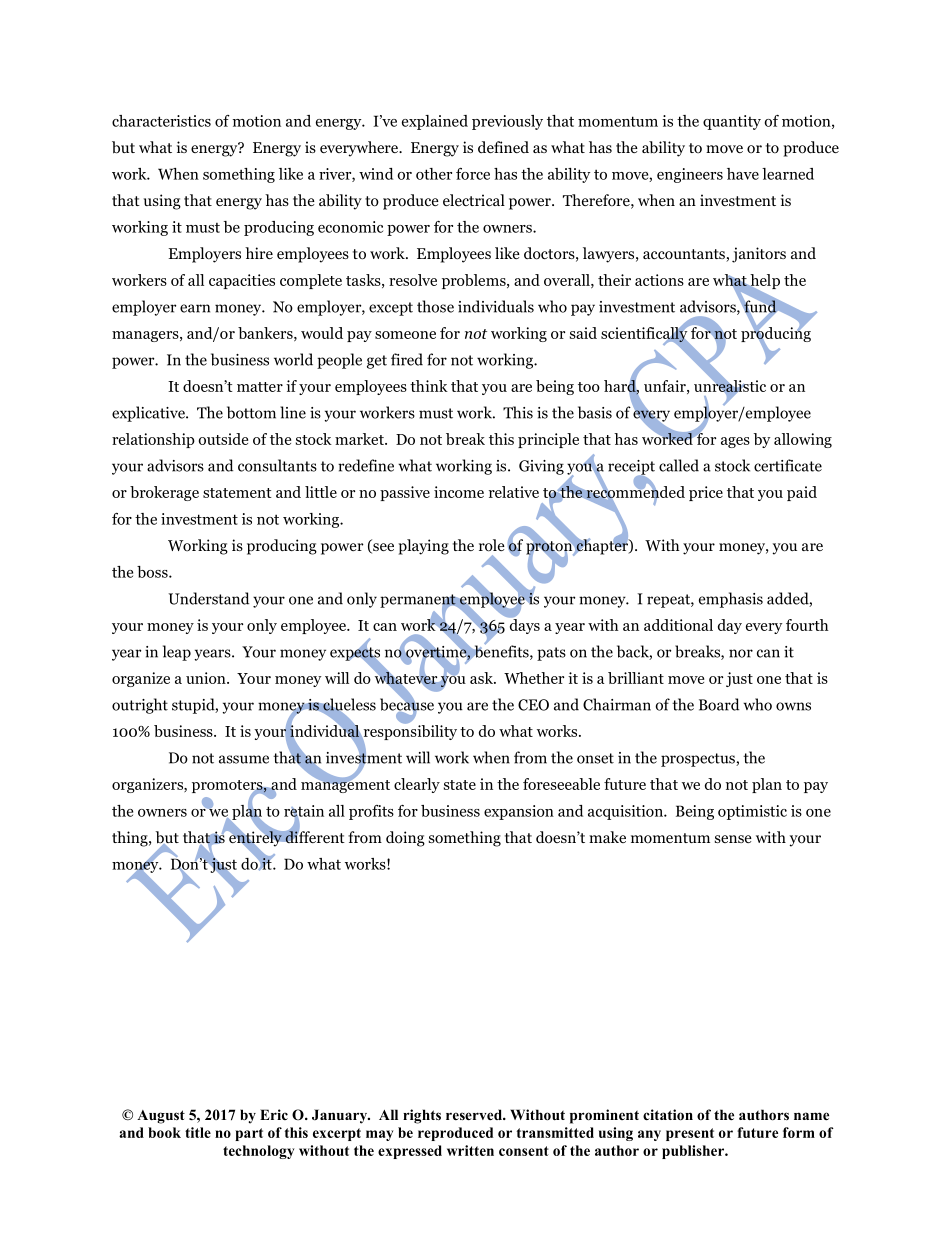 This screenshot has width=952, height=1233. I want to click on think, so click(429, 386).
